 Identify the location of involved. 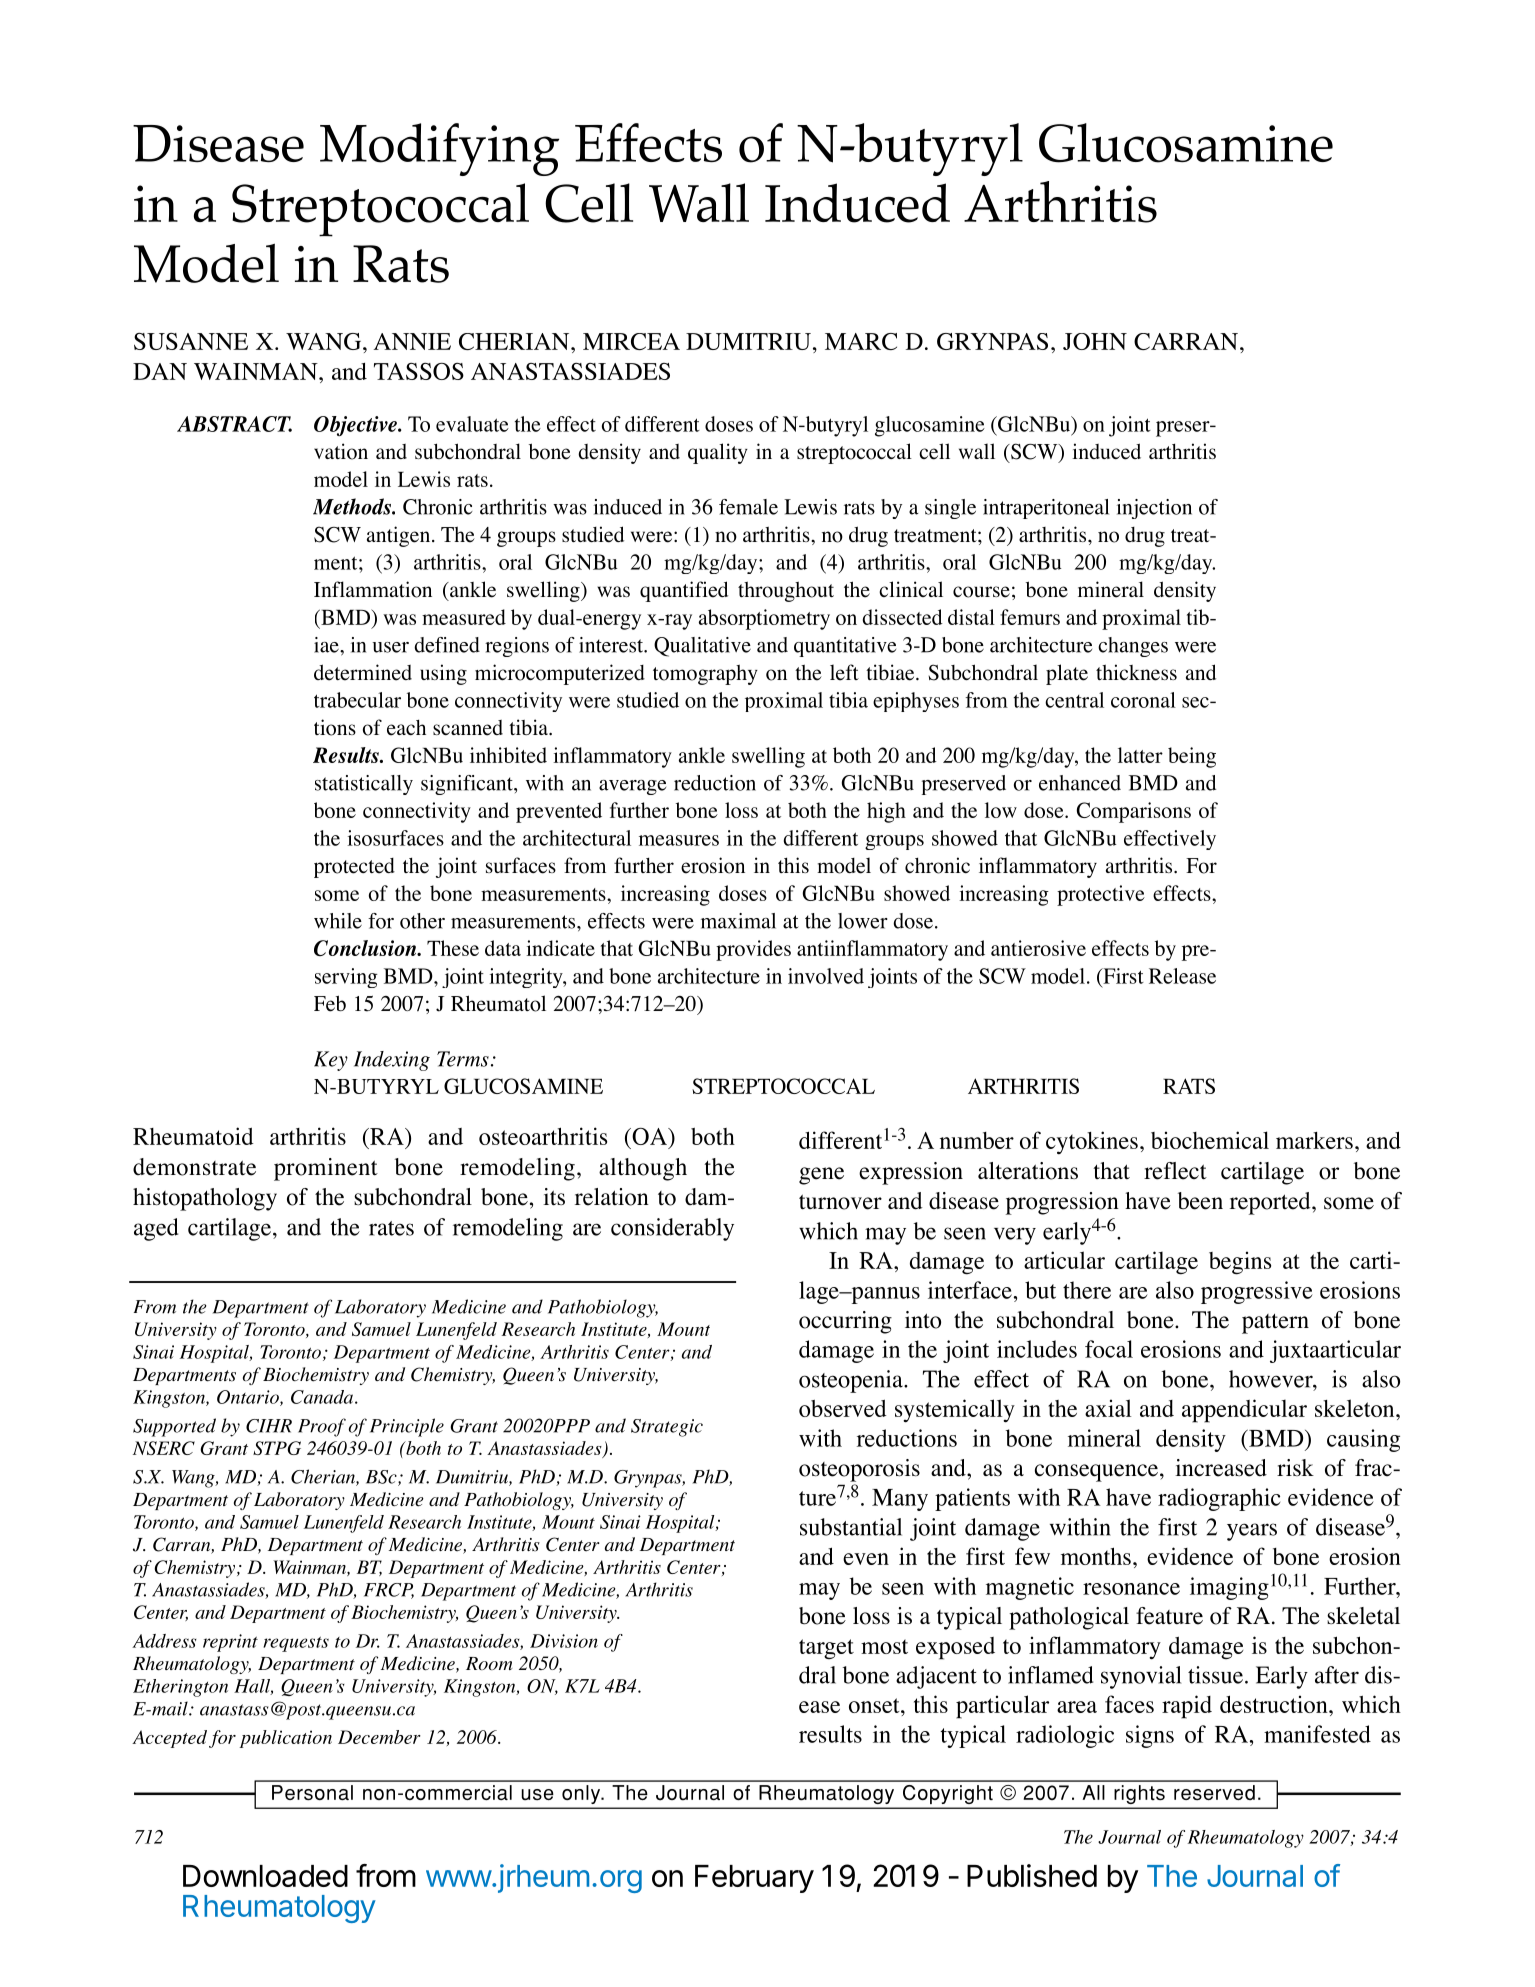
(826, 976).
